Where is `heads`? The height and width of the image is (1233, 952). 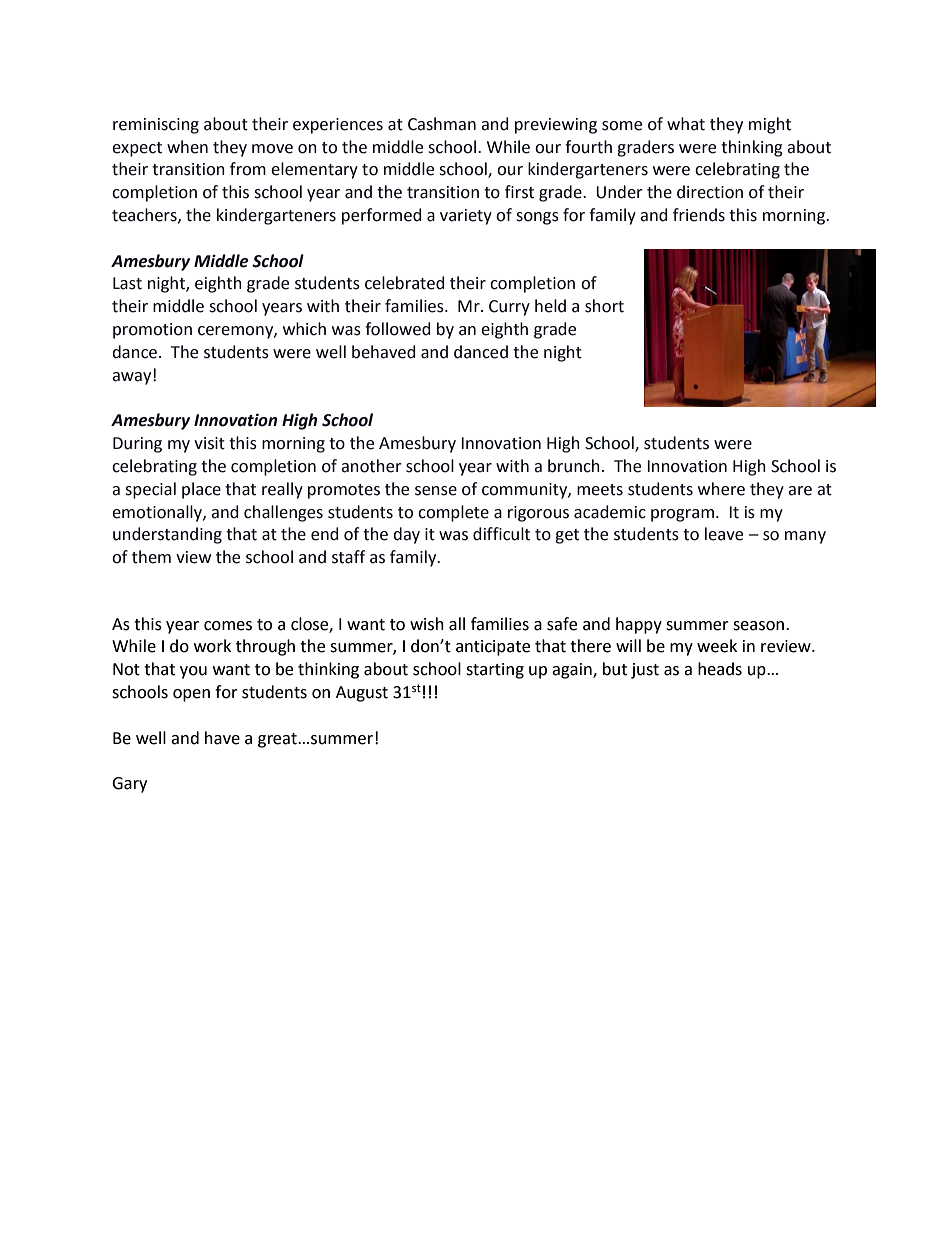
heads is located at coordinates (720, 669).
